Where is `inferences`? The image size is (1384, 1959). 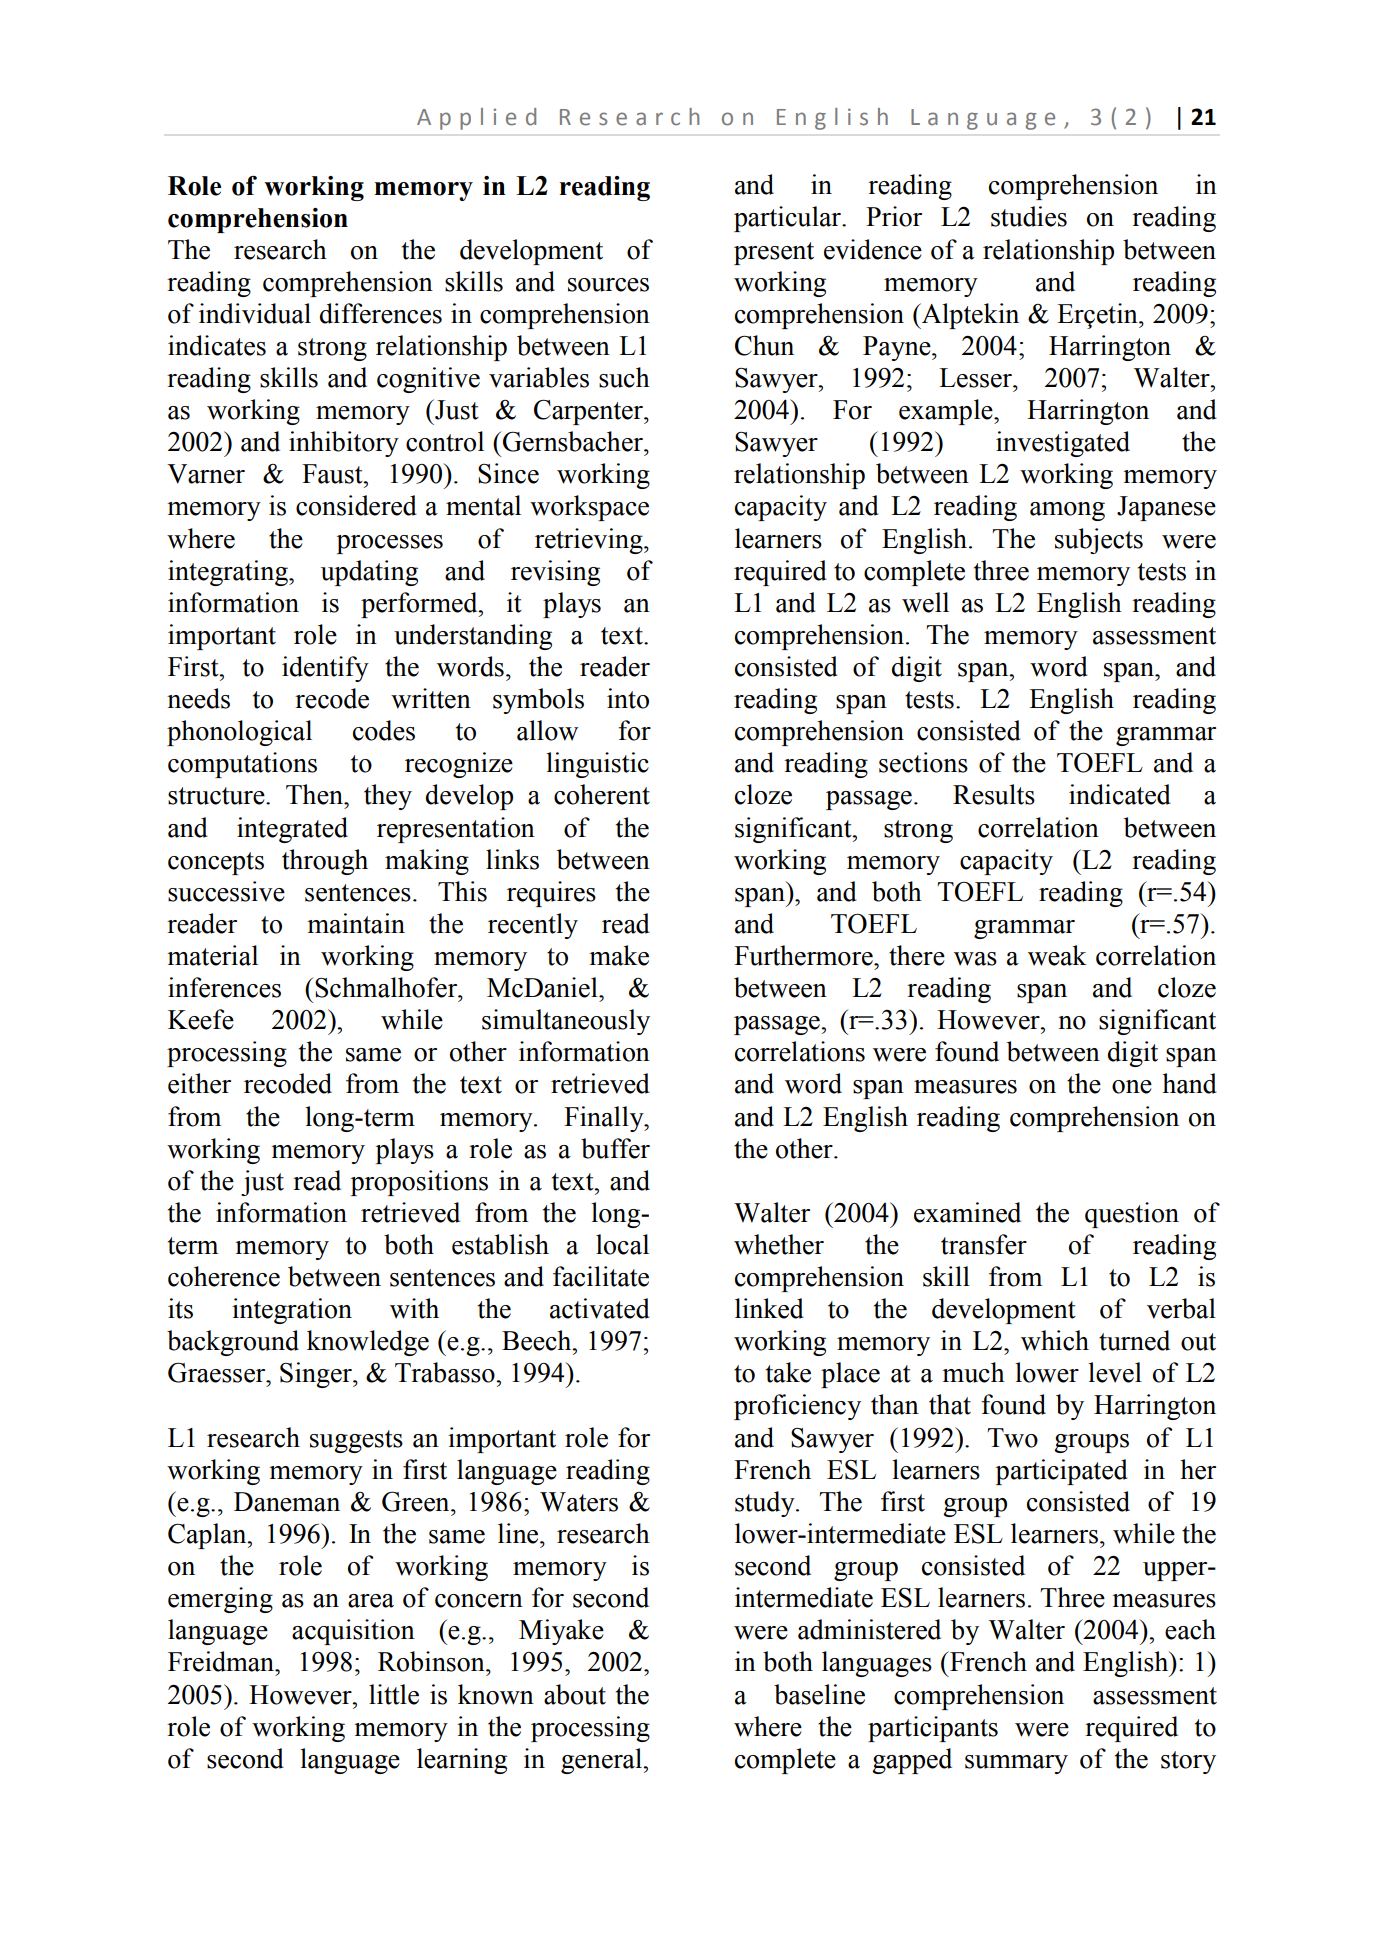
inferences is located at coordinates (224, 987).
